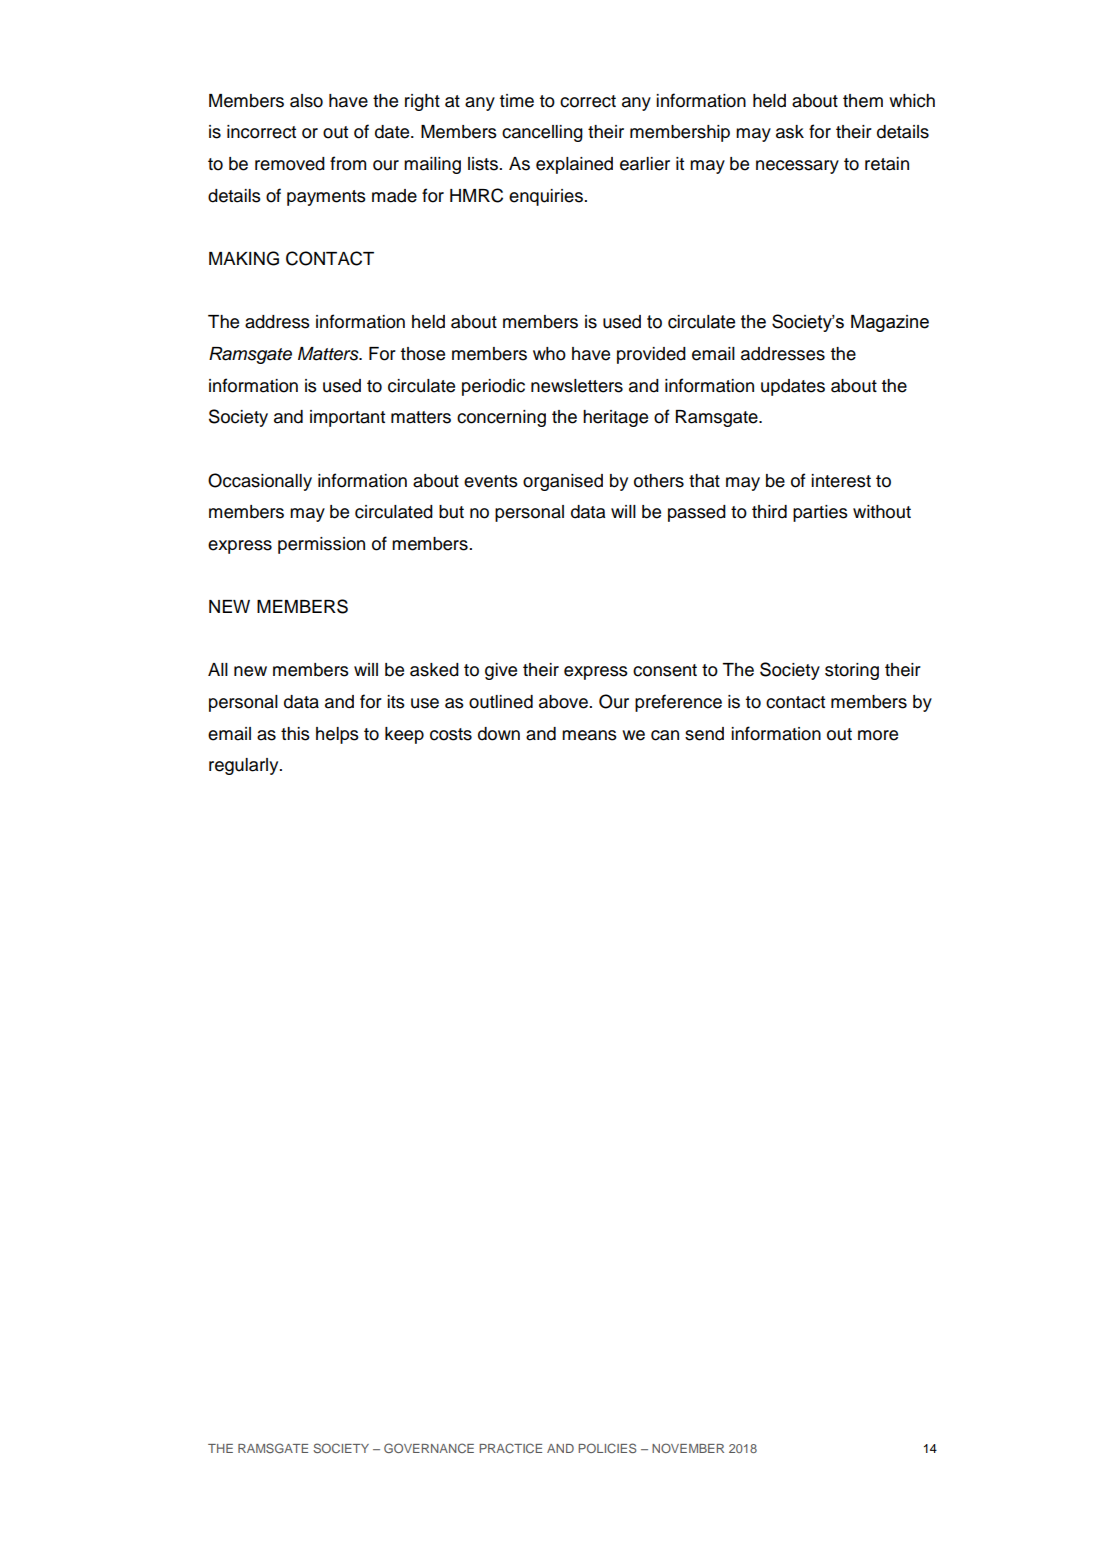  I want to click on parties, so click(820, 513).
